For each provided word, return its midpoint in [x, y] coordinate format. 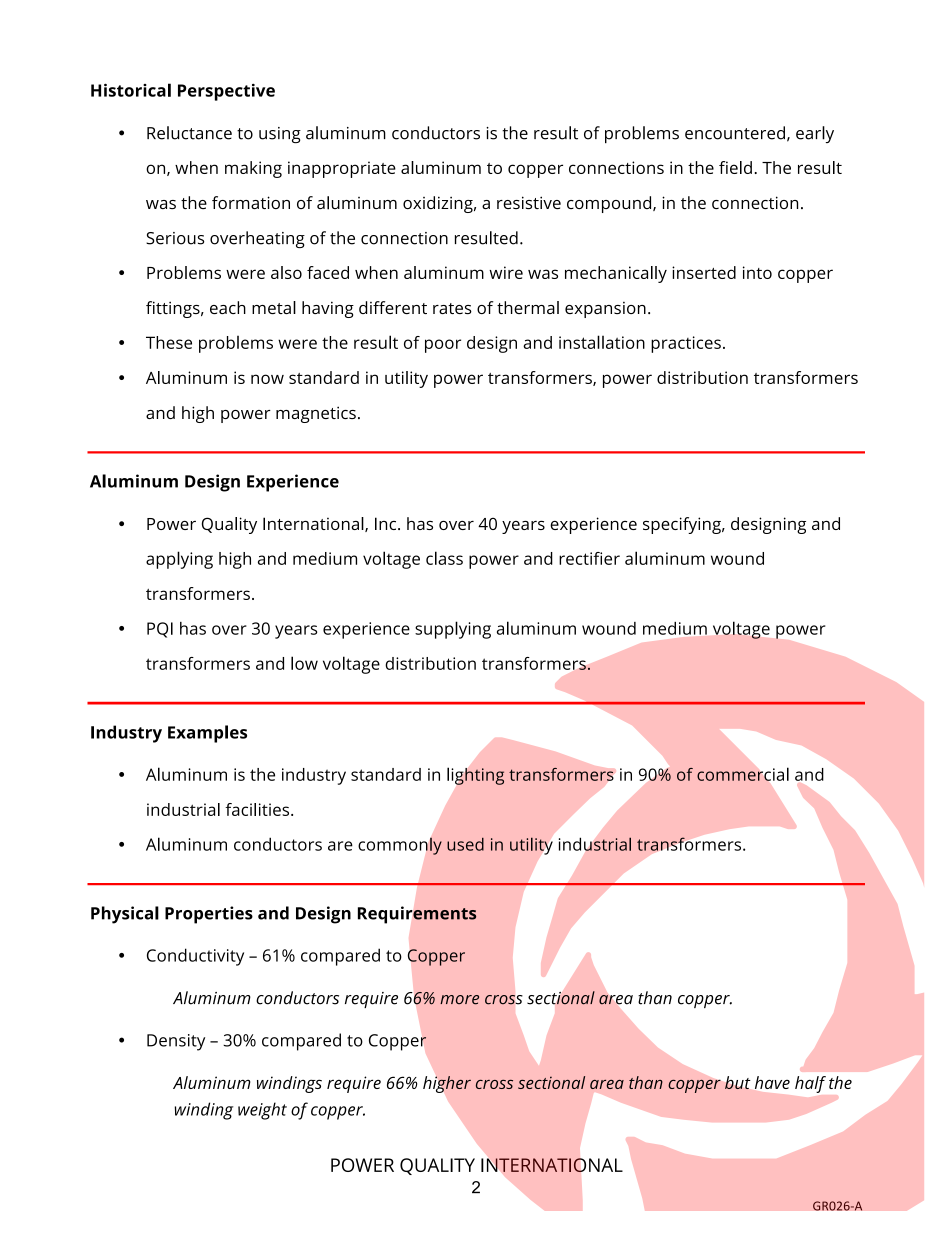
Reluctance [189, 133]
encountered [735, 133]
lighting [475, 776]
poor [443, 346]
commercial [743, 774]
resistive [529, 202]
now [267, 379]
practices [686, 344]
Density [176, 1042]
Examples [207, 734]
